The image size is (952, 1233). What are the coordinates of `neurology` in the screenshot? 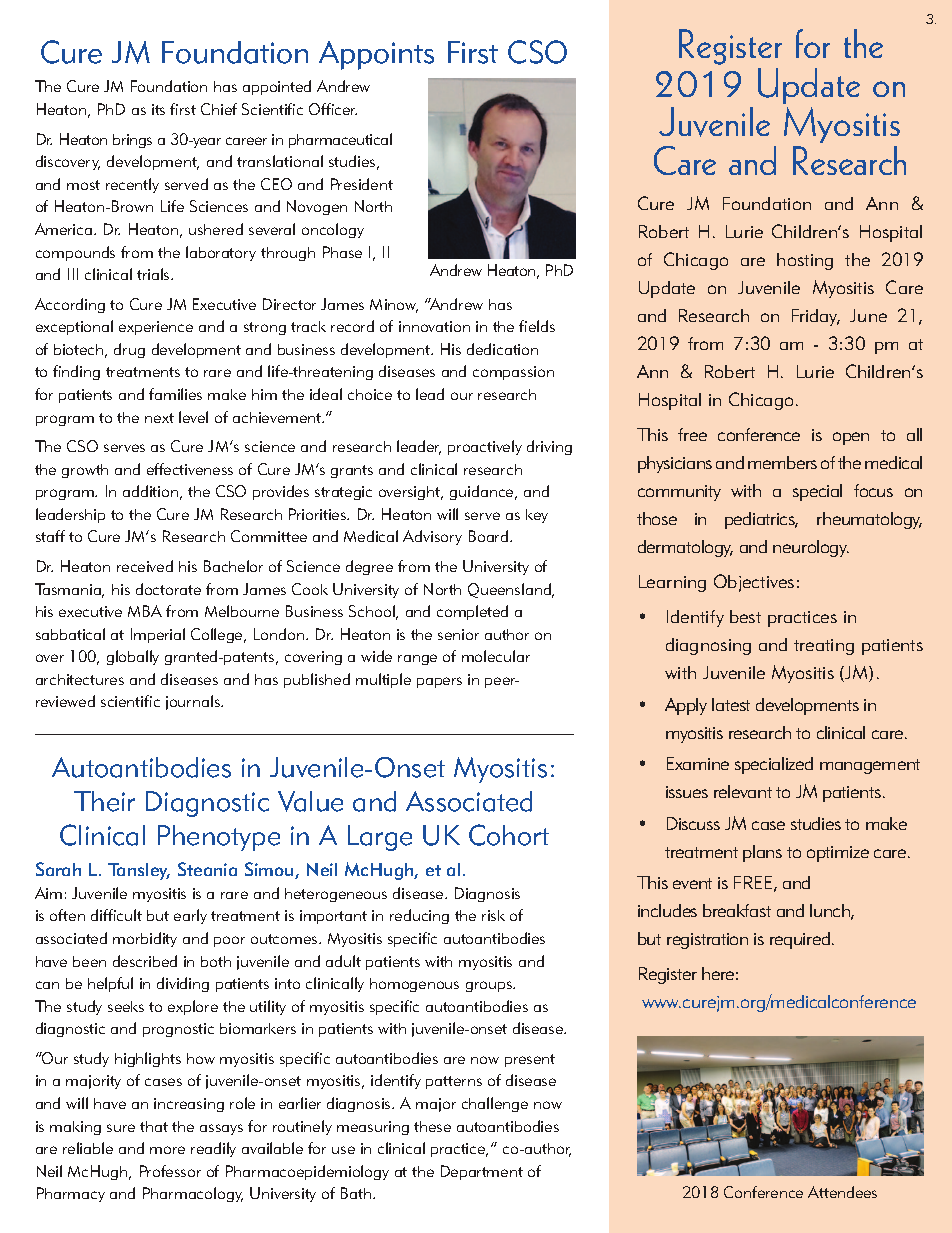 It's located at (811, 548).
